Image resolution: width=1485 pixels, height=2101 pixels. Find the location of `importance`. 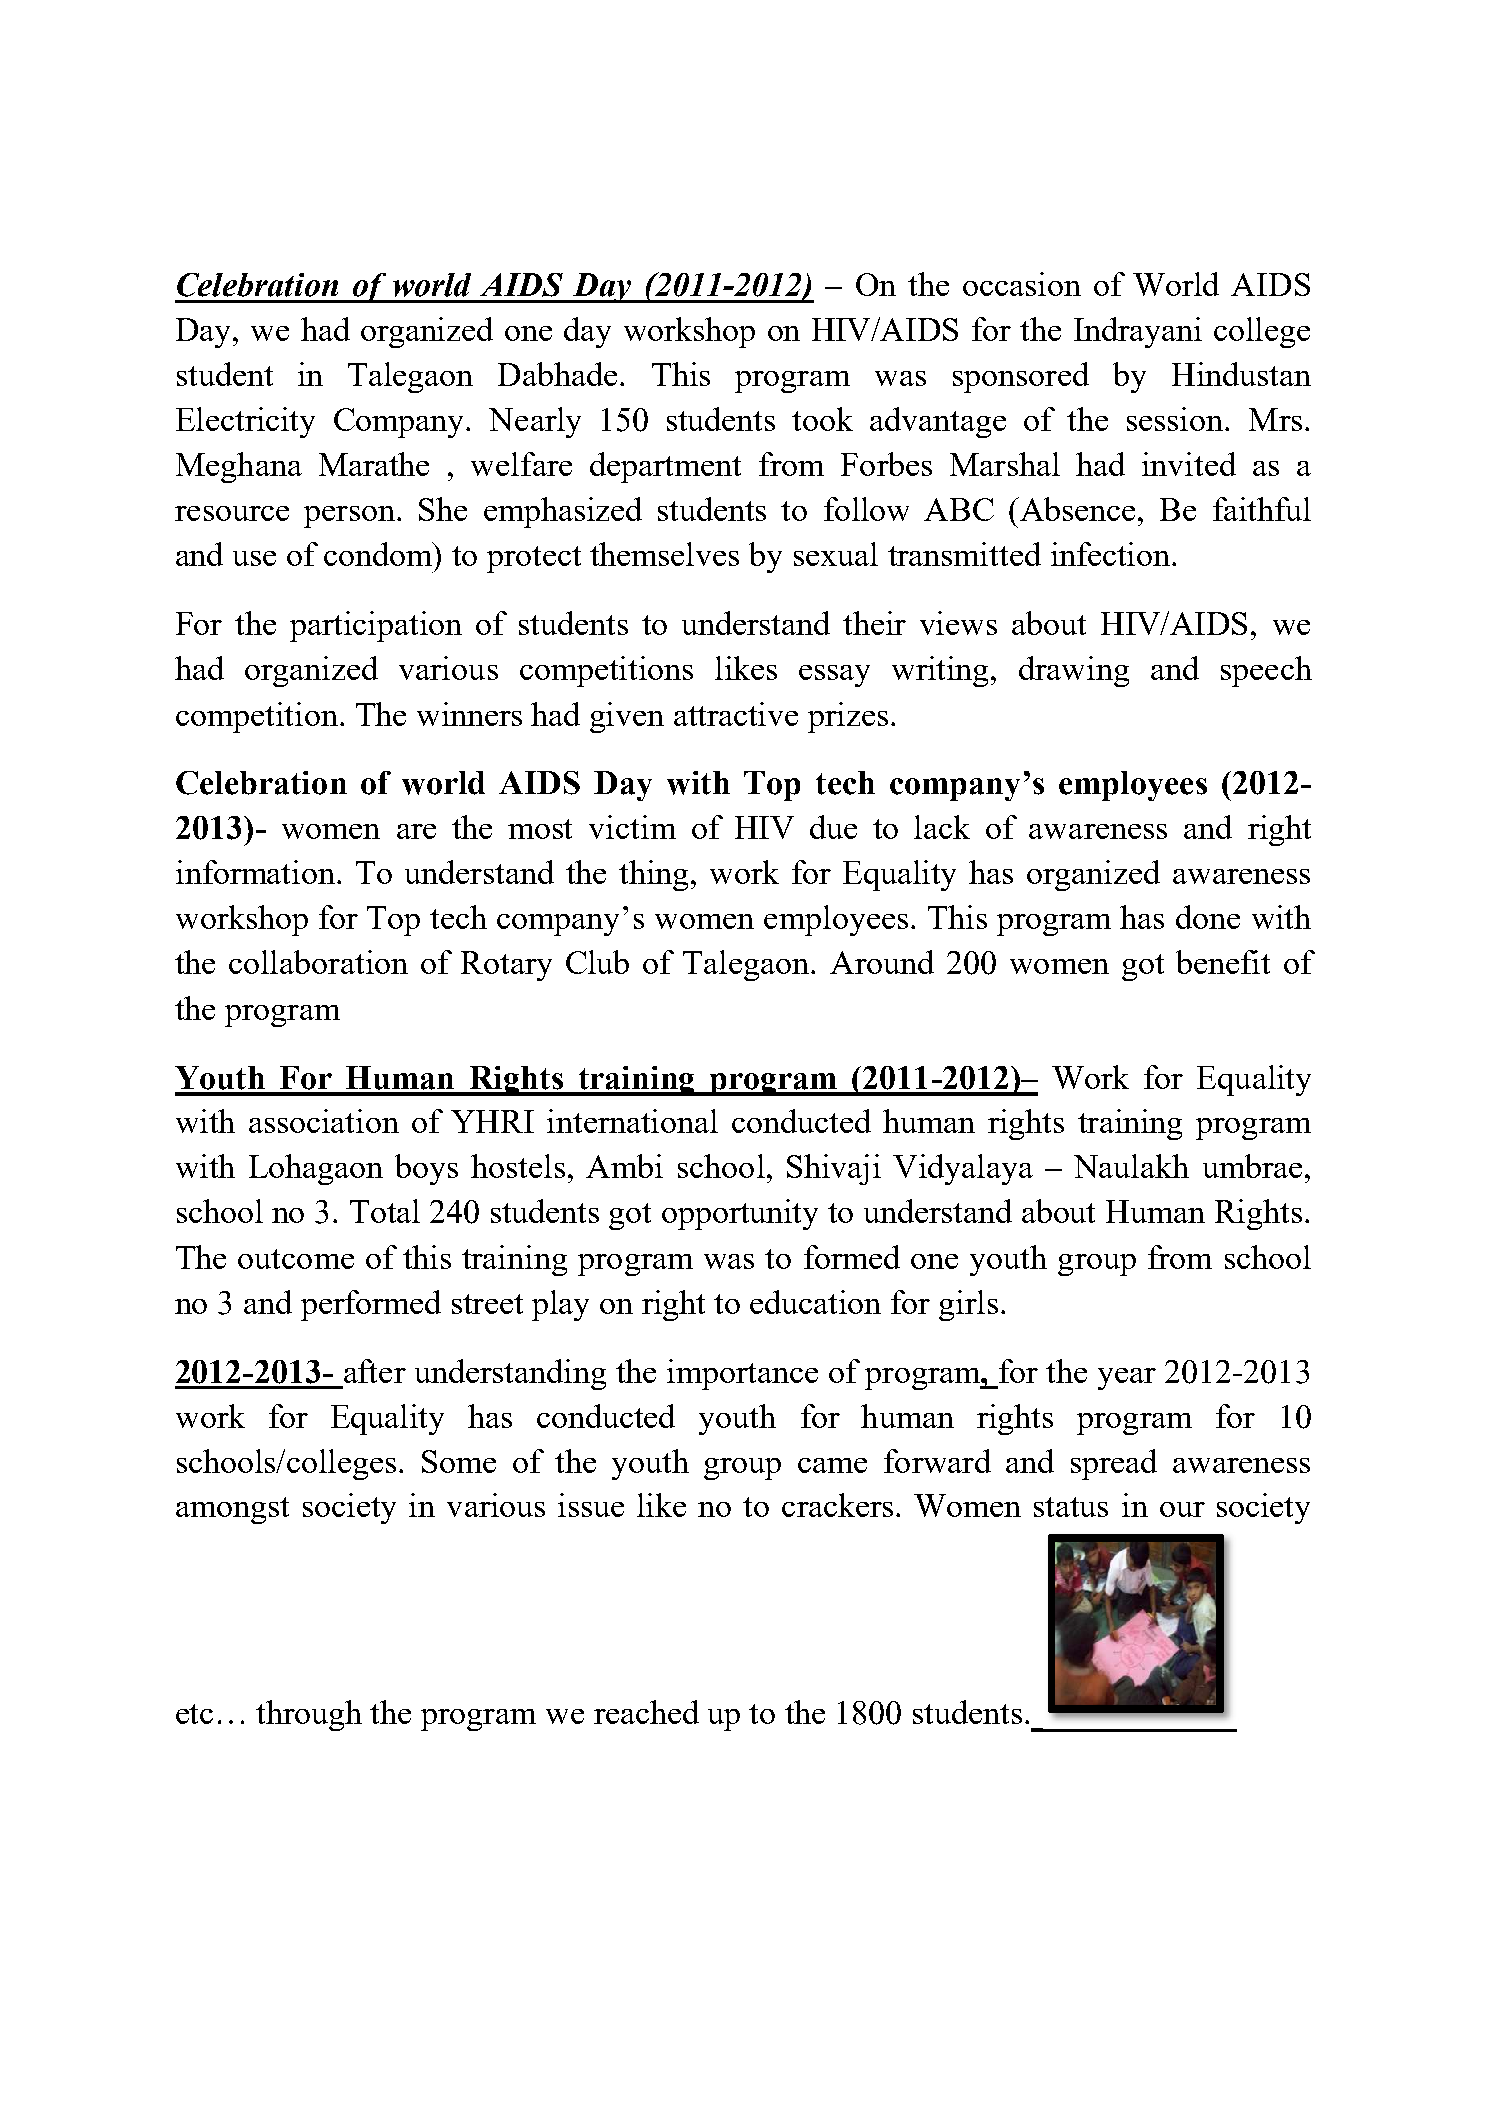

importance is located at coordinates (742, 1374).
